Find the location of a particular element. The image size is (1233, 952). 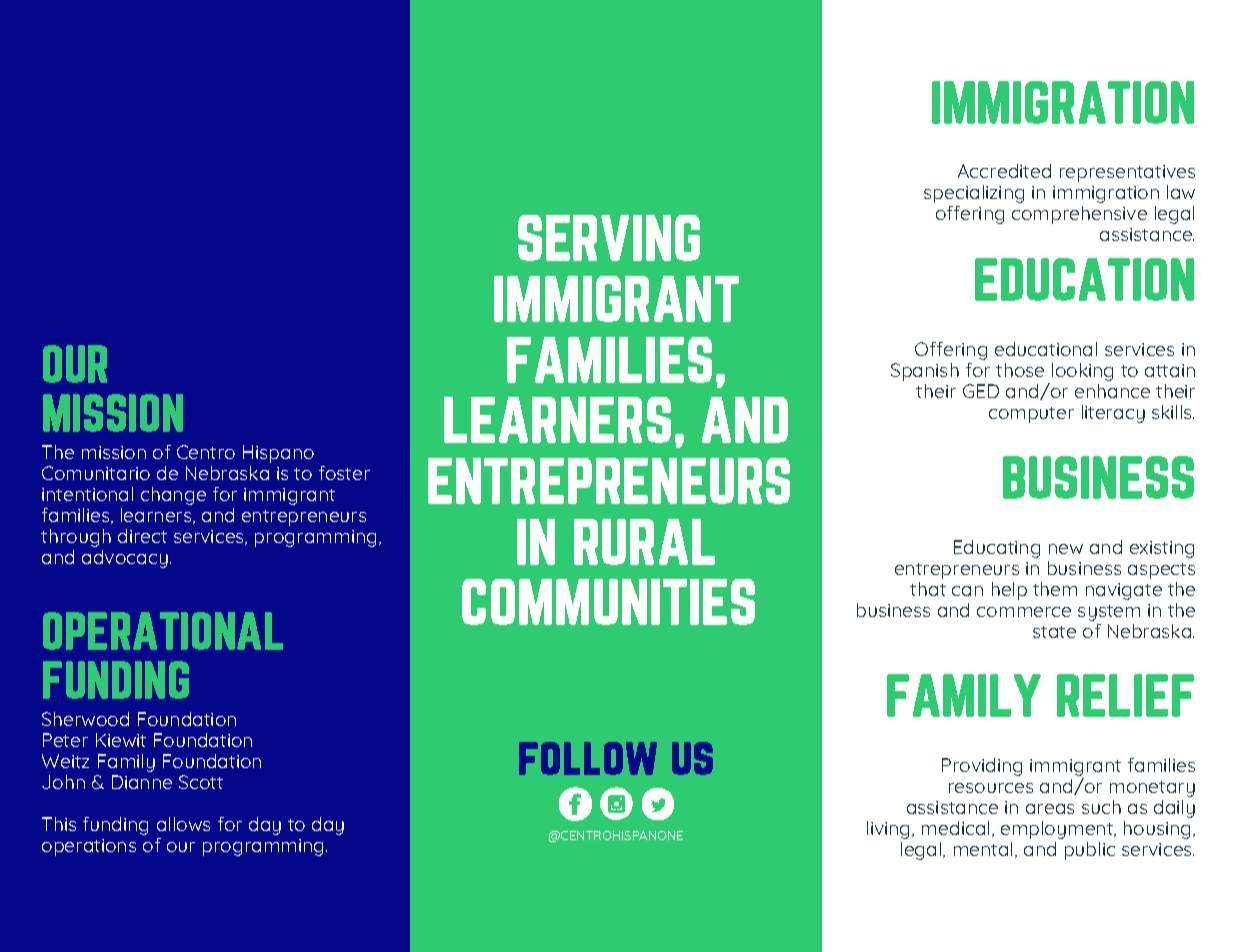

Accredited is located at coordinates (1004, 171).
